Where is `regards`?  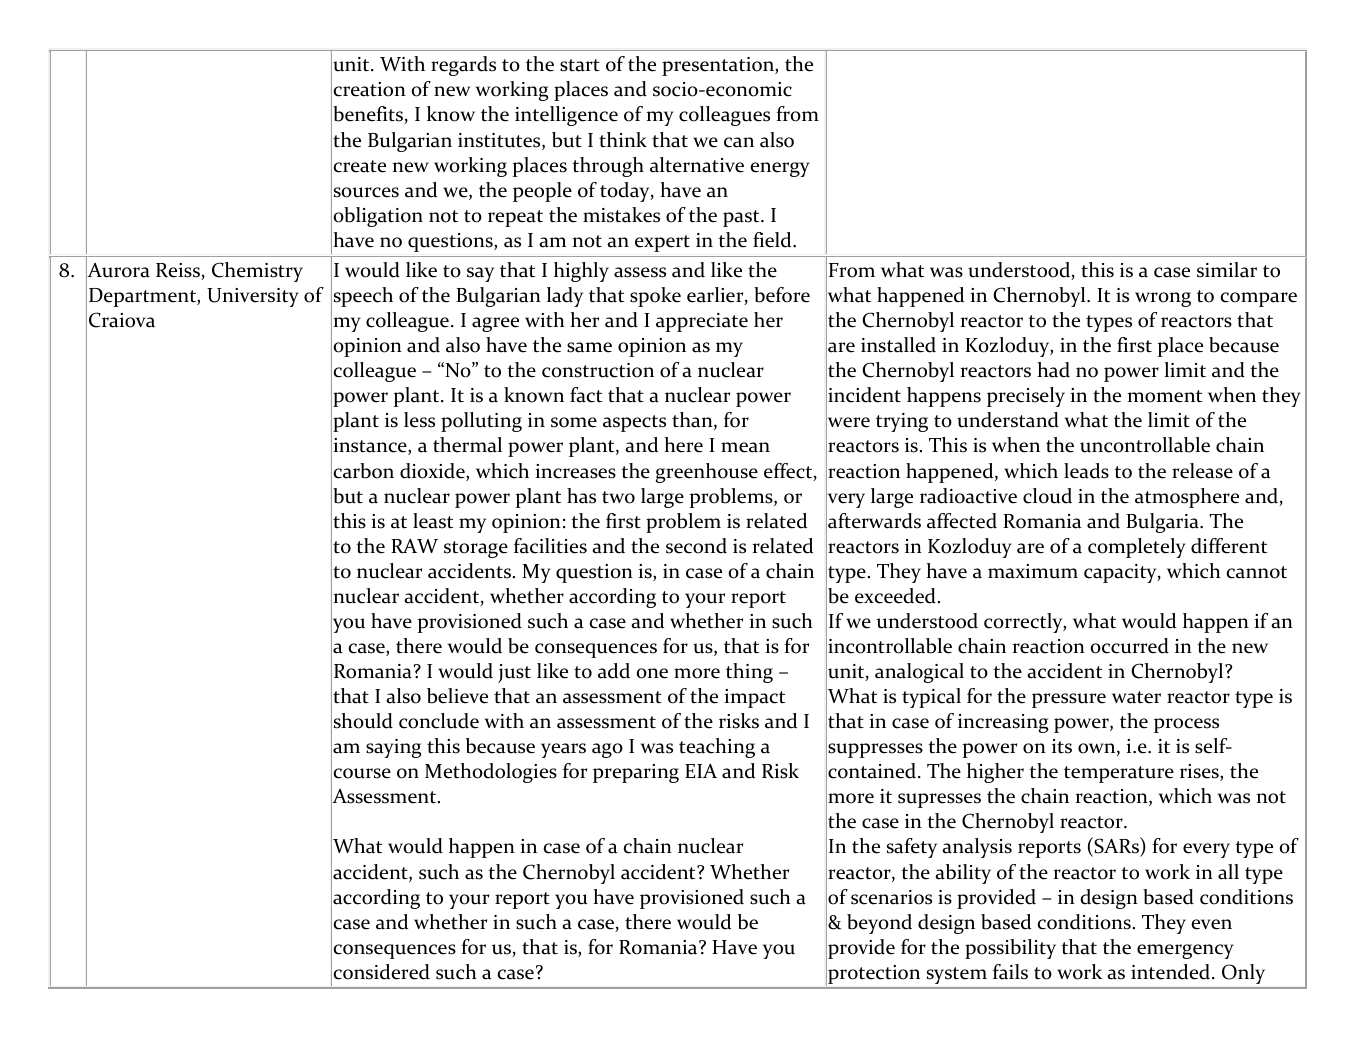 regards is located at coordinates (463, 66).
